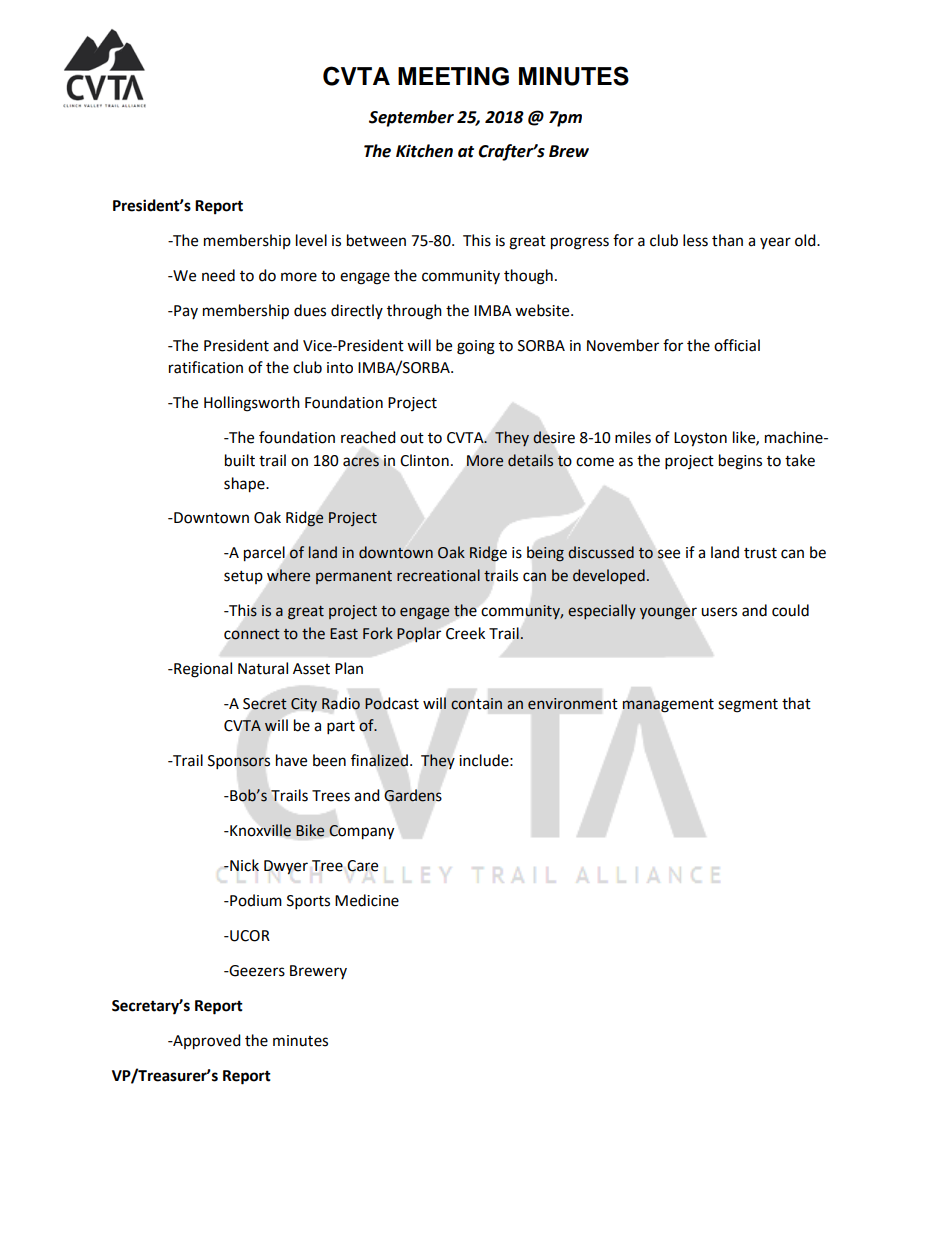 The width and height of the image is (952, 1233). I want to click on Geezers, so click(256, 971).
